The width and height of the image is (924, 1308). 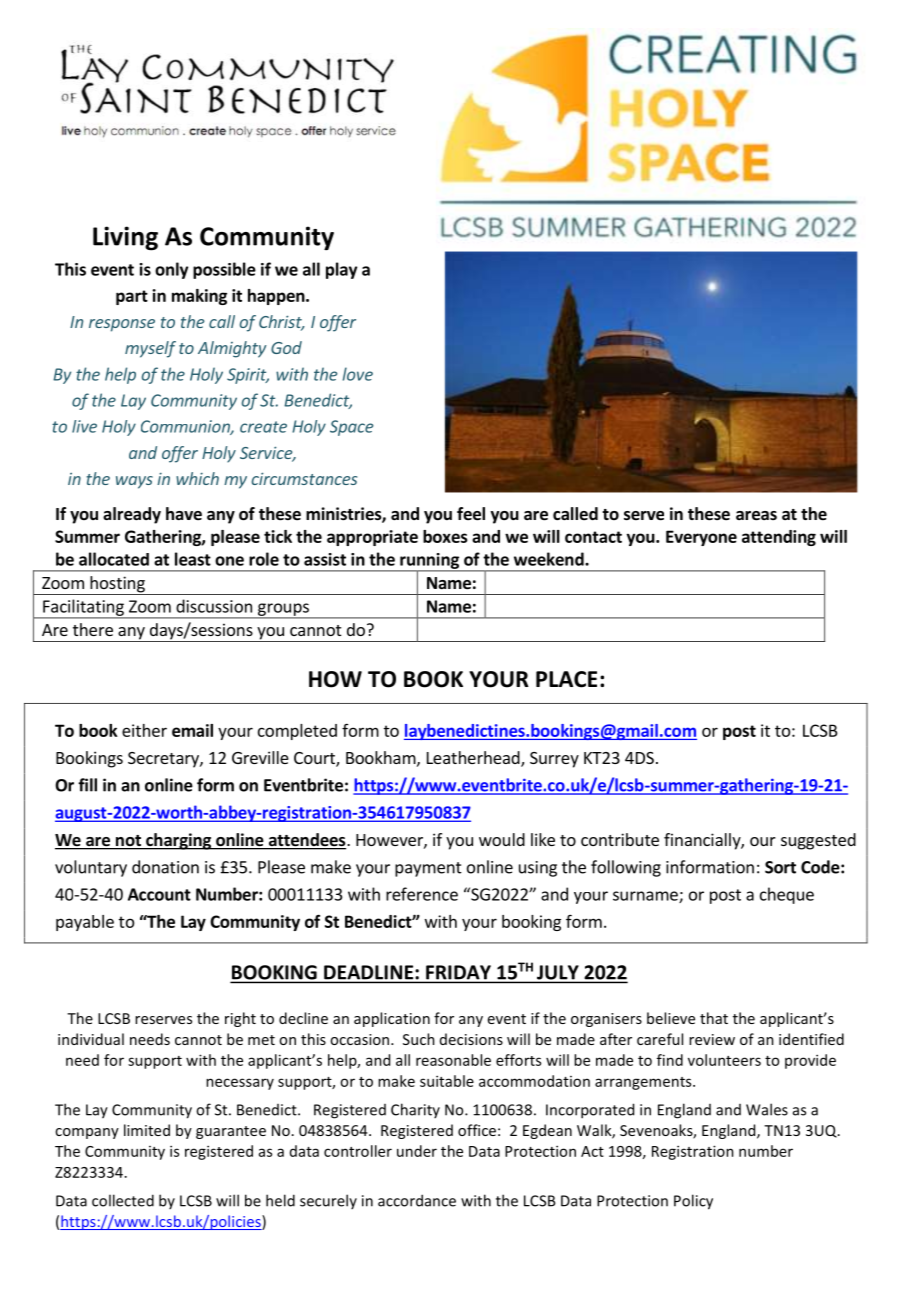 What do you see at coordinates (780, 867) in the image?
I see `Sort` at bounding box center [780, 867].
